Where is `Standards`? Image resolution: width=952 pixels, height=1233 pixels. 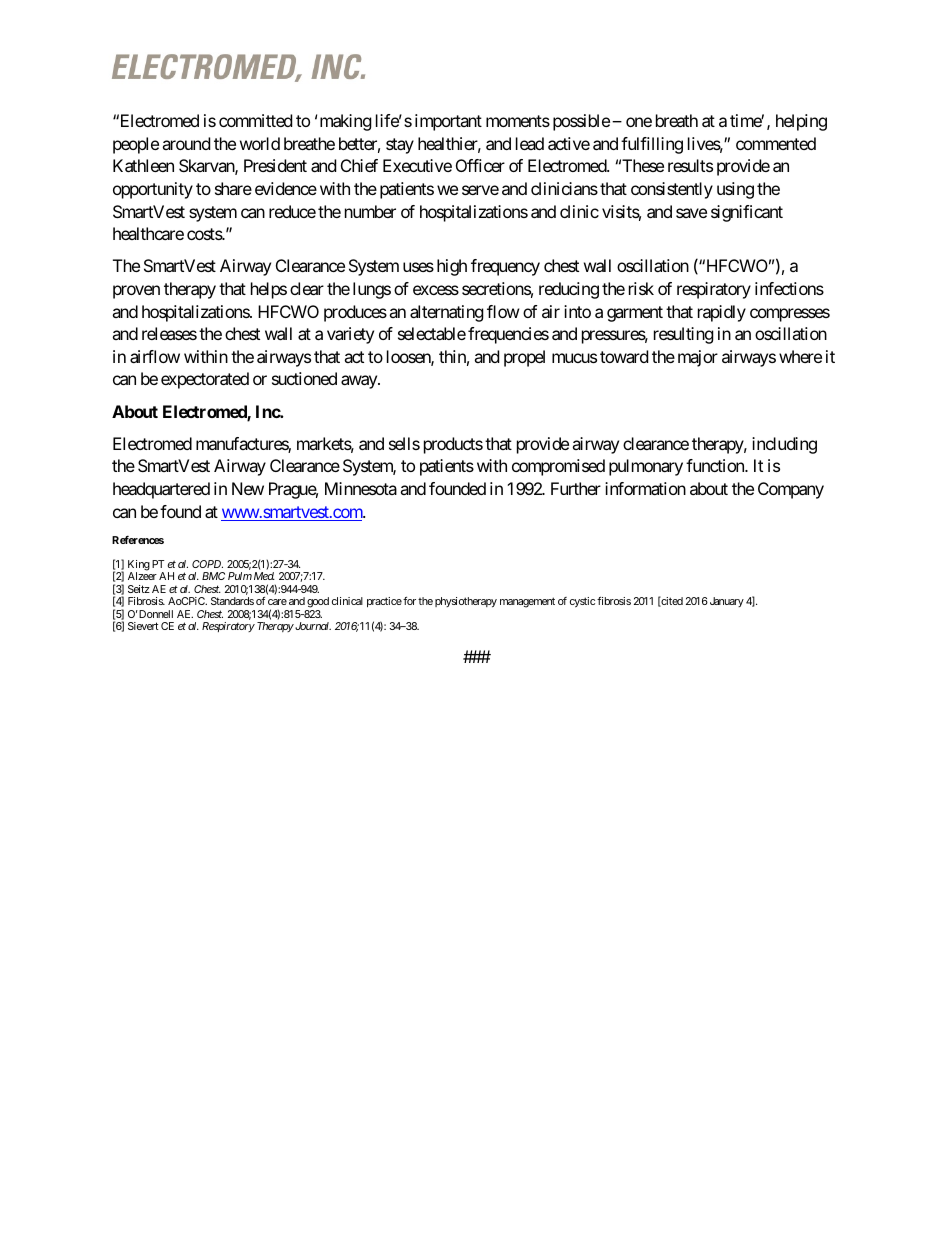
Standards is located at coordinates (232, 601).
